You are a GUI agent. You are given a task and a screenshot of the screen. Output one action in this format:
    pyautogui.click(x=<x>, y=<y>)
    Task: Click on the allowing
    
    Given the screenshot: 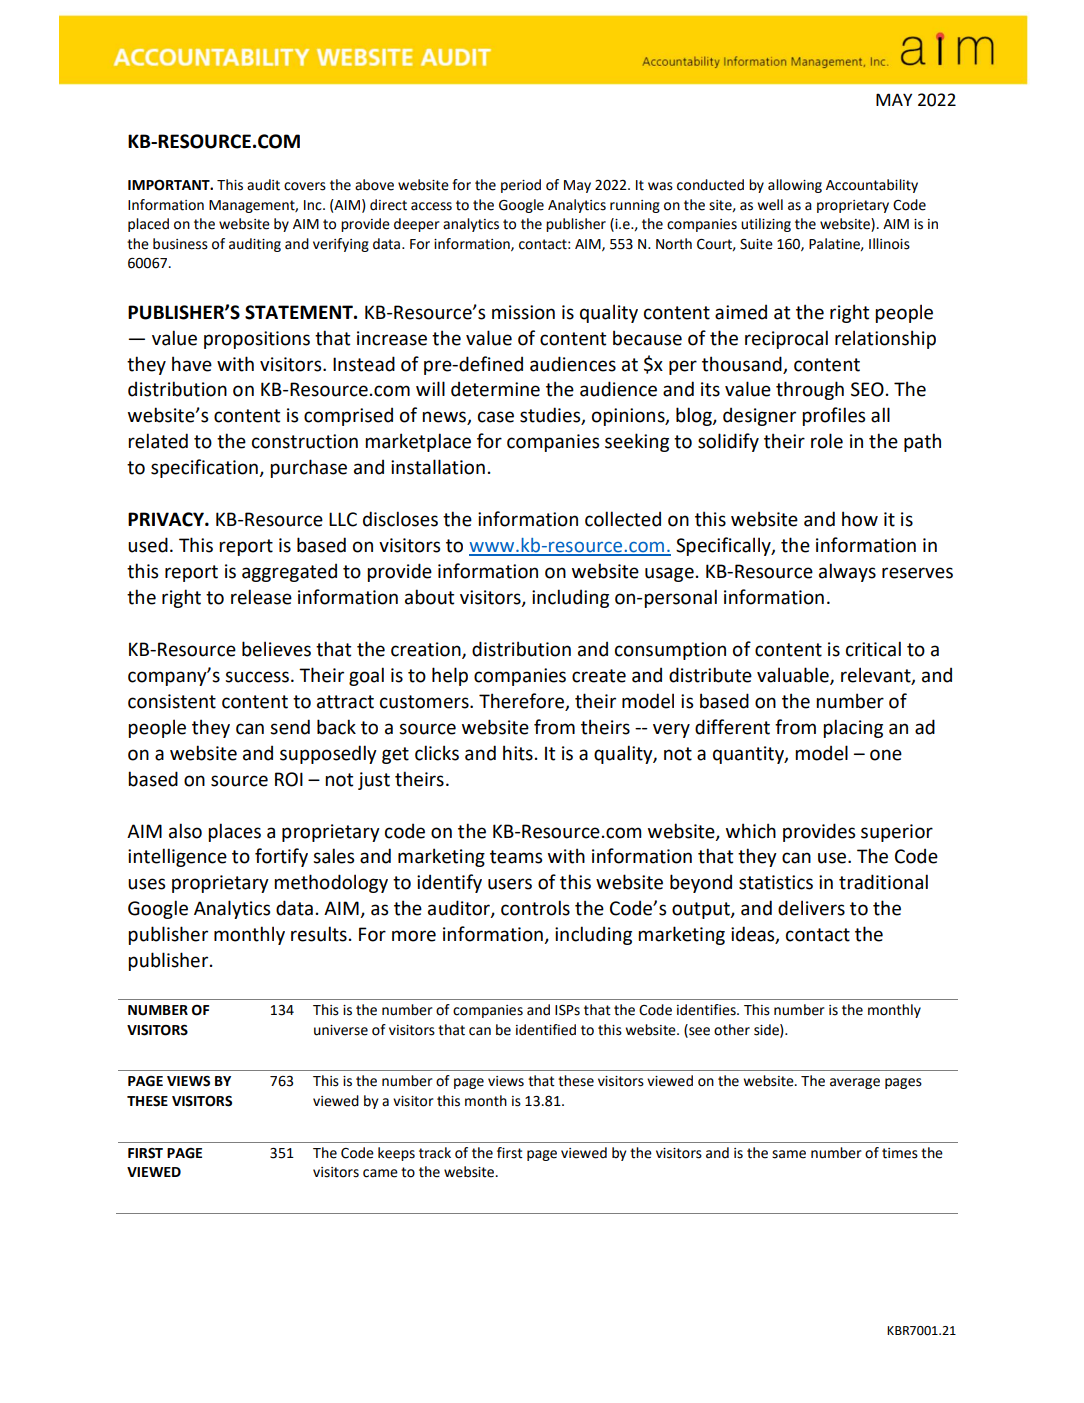 What is the action you would take?
    pyautogui.click(x=795, y=186)
